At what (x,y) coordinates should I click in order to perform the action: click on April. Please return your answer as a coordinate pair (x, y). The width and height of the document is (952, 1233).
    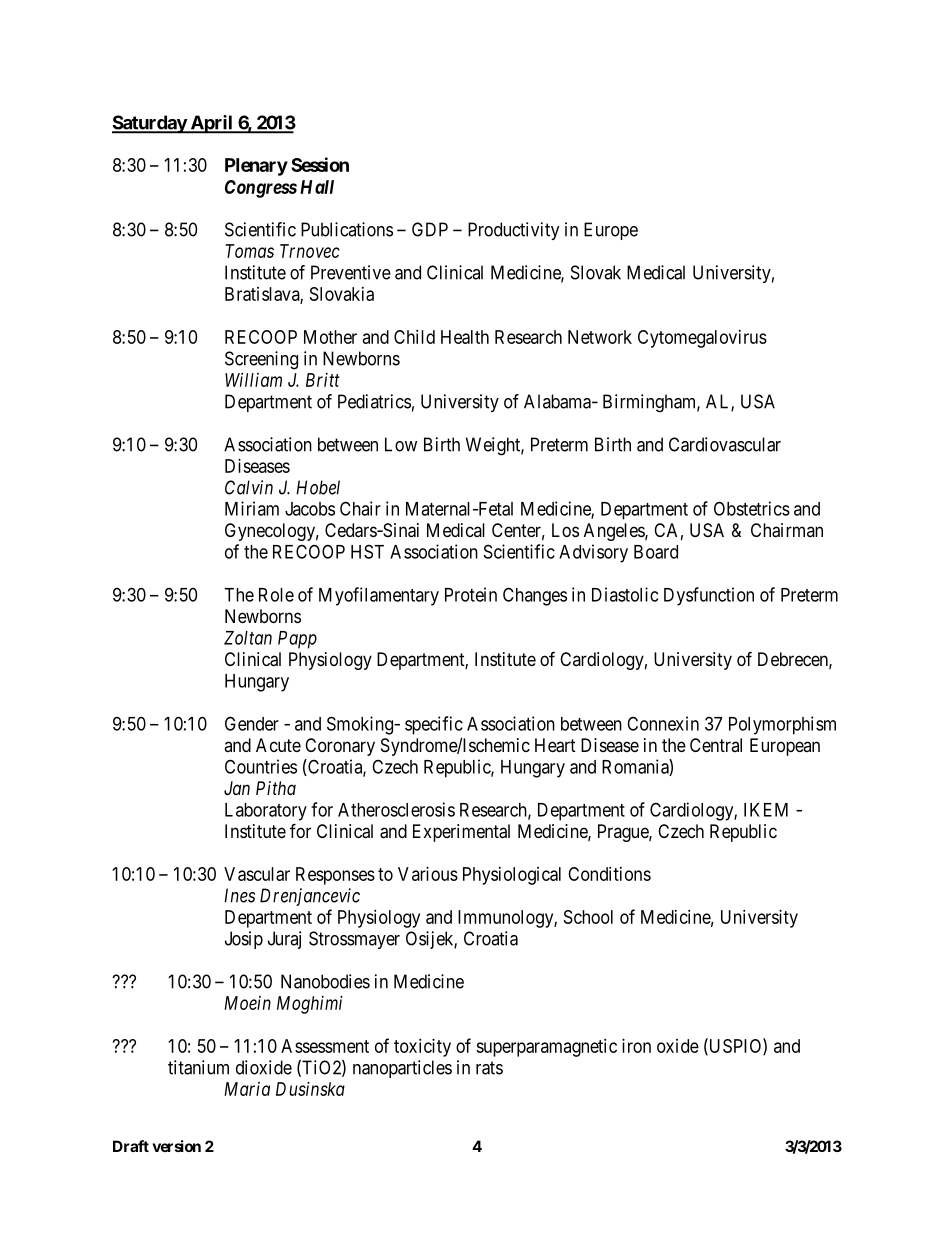
    Looking at the image, I should click on (211, 124).
